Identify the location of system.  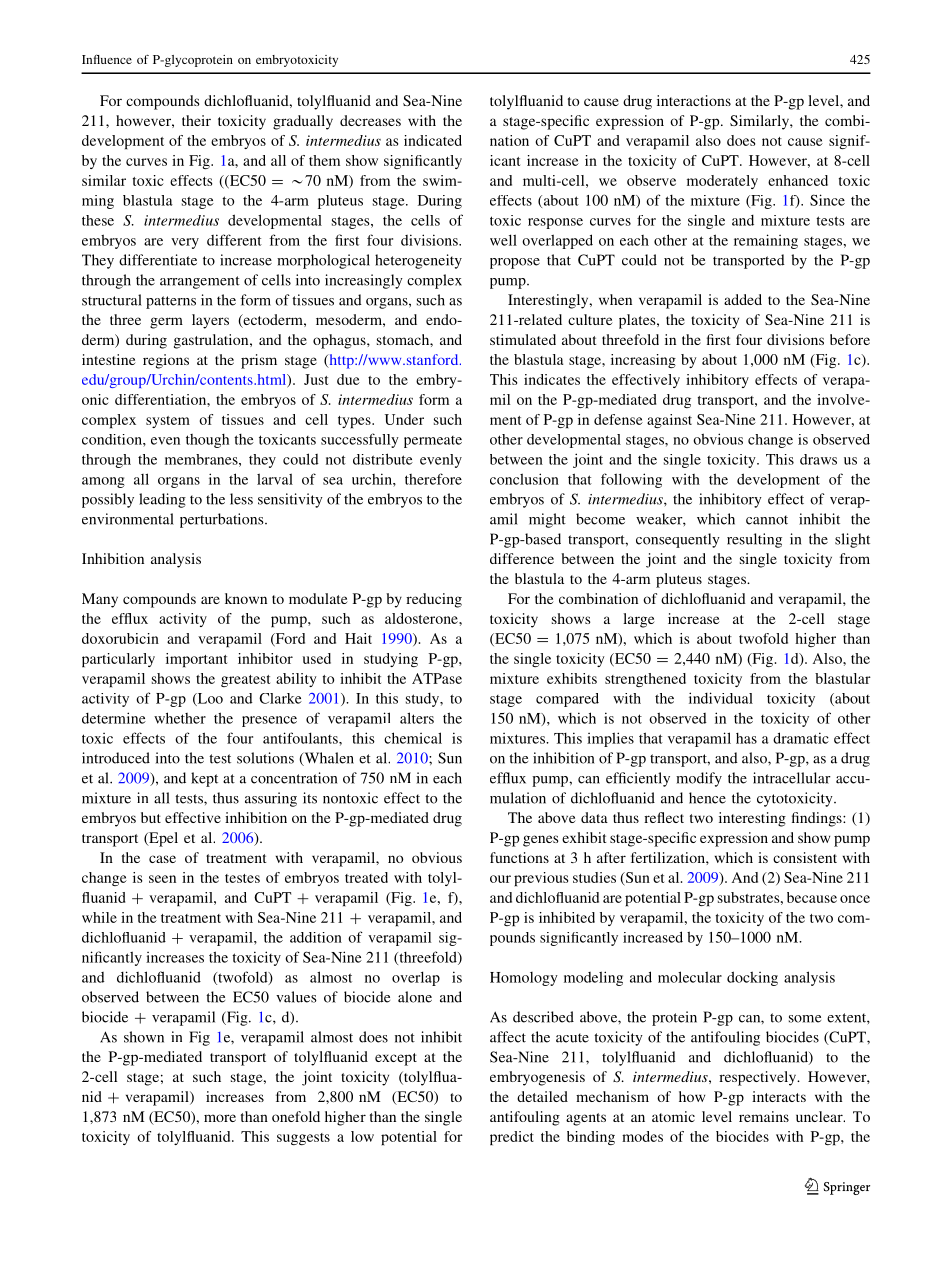
(168, 422).
